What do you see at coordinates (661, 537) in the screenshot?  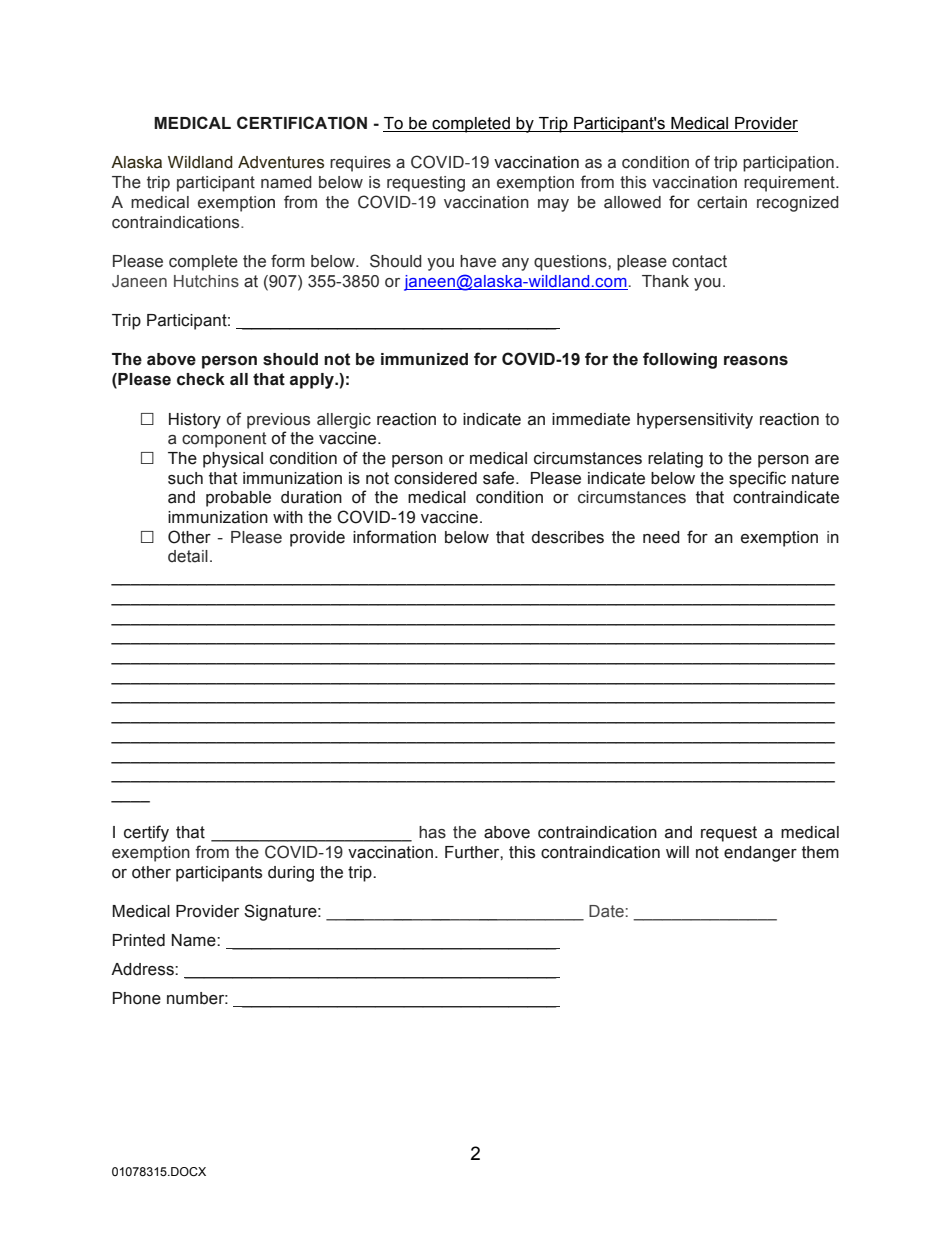 I see `need` at bounding box center [661, 537].
